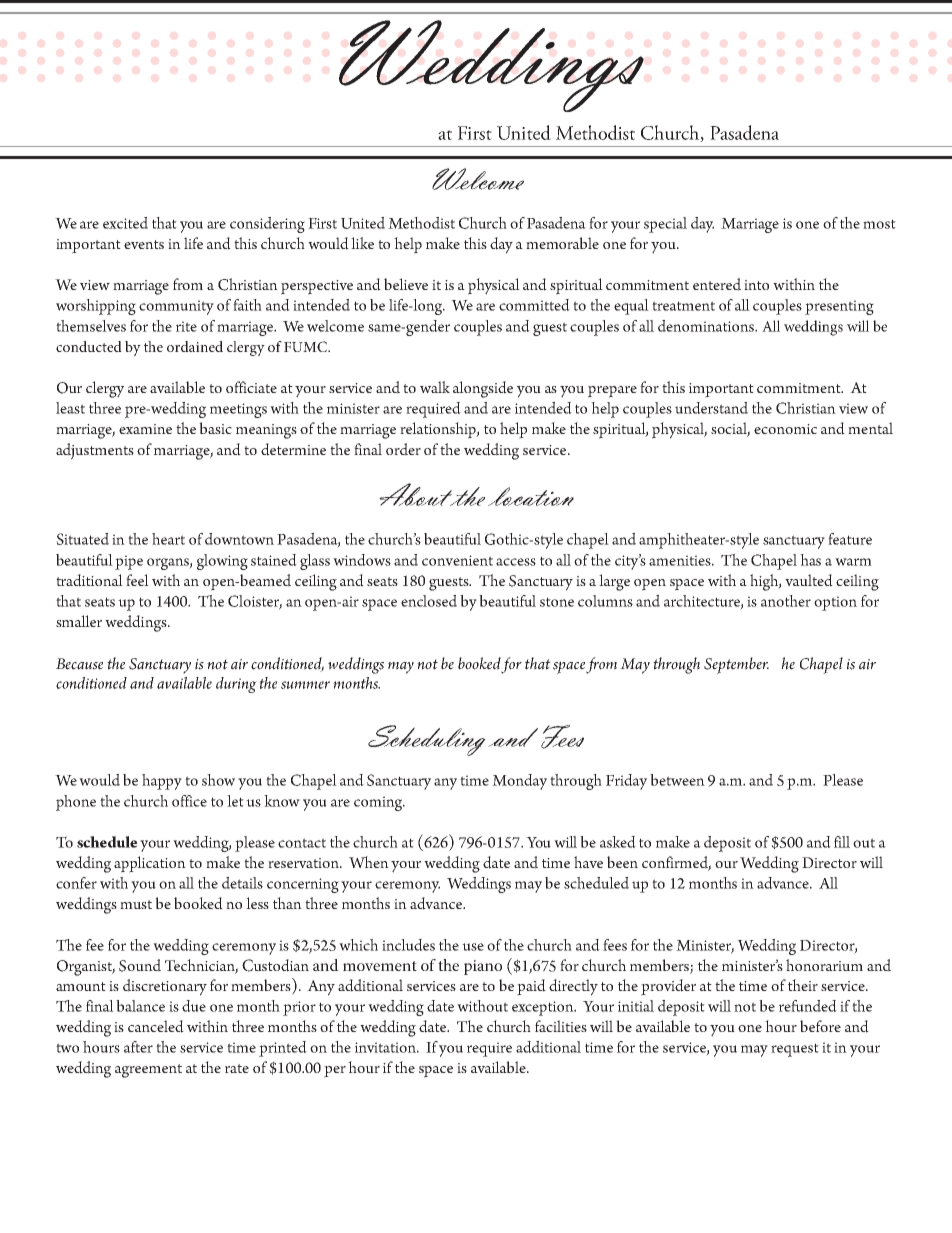 Image resolution: width=952 pixels, height=1233 pixels. What do you see at coordinates (387, 1047) in the screenshot?
I see `invitation` at bounding box center [387, 1047].
